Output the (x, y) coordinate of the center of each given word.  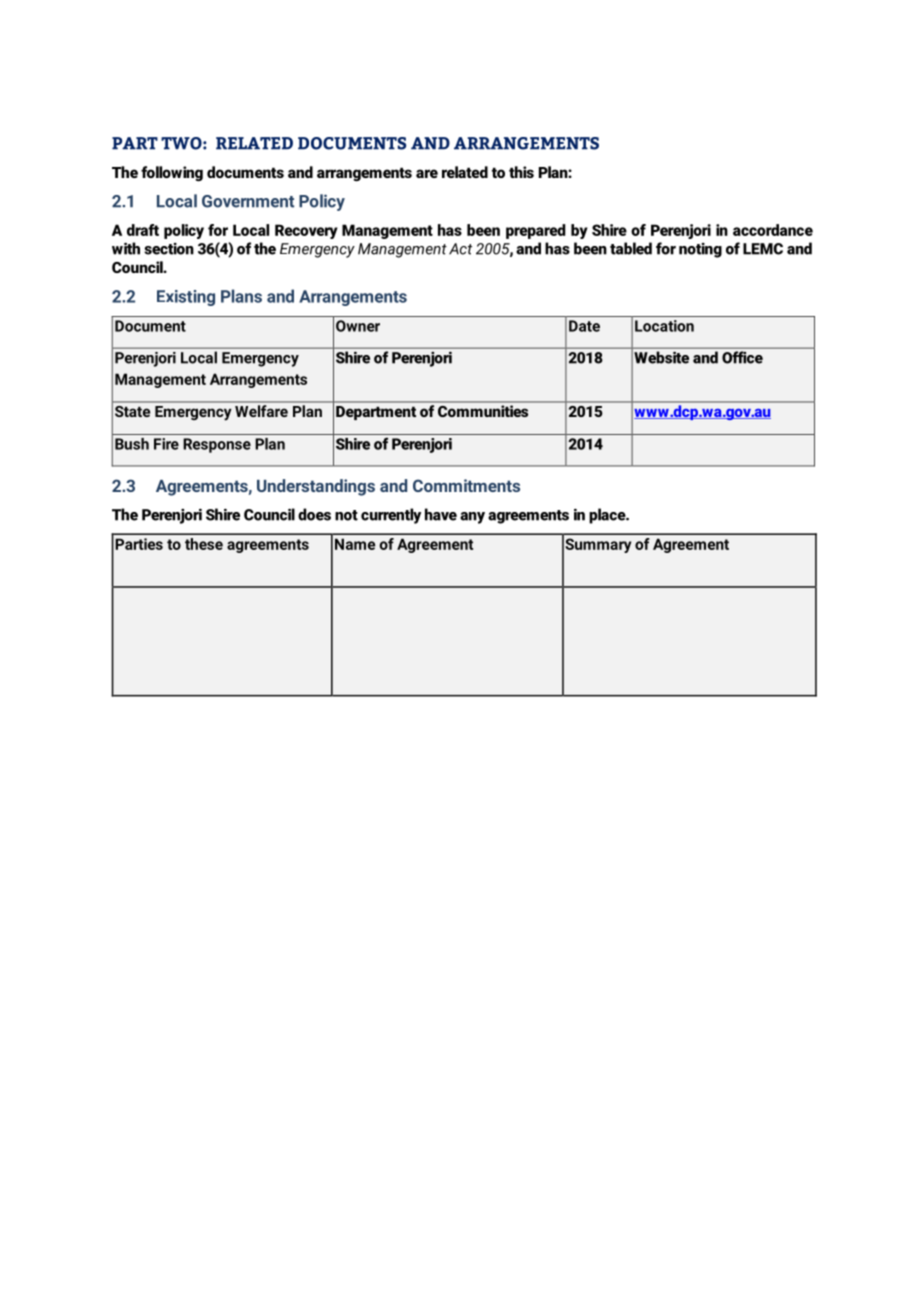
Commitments (466, 485)
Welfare (261, 411)
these (204, 544)
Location (664, 326)
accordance (773, 230)
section (169, 249)
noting (700, 250)
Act (460, 249)
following (172, 174)
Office (742, 357)
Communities (483, 411)
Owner (358, 326)
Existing (186, 298)
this (521, 172)
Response (217, 445)
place (608, 516)
